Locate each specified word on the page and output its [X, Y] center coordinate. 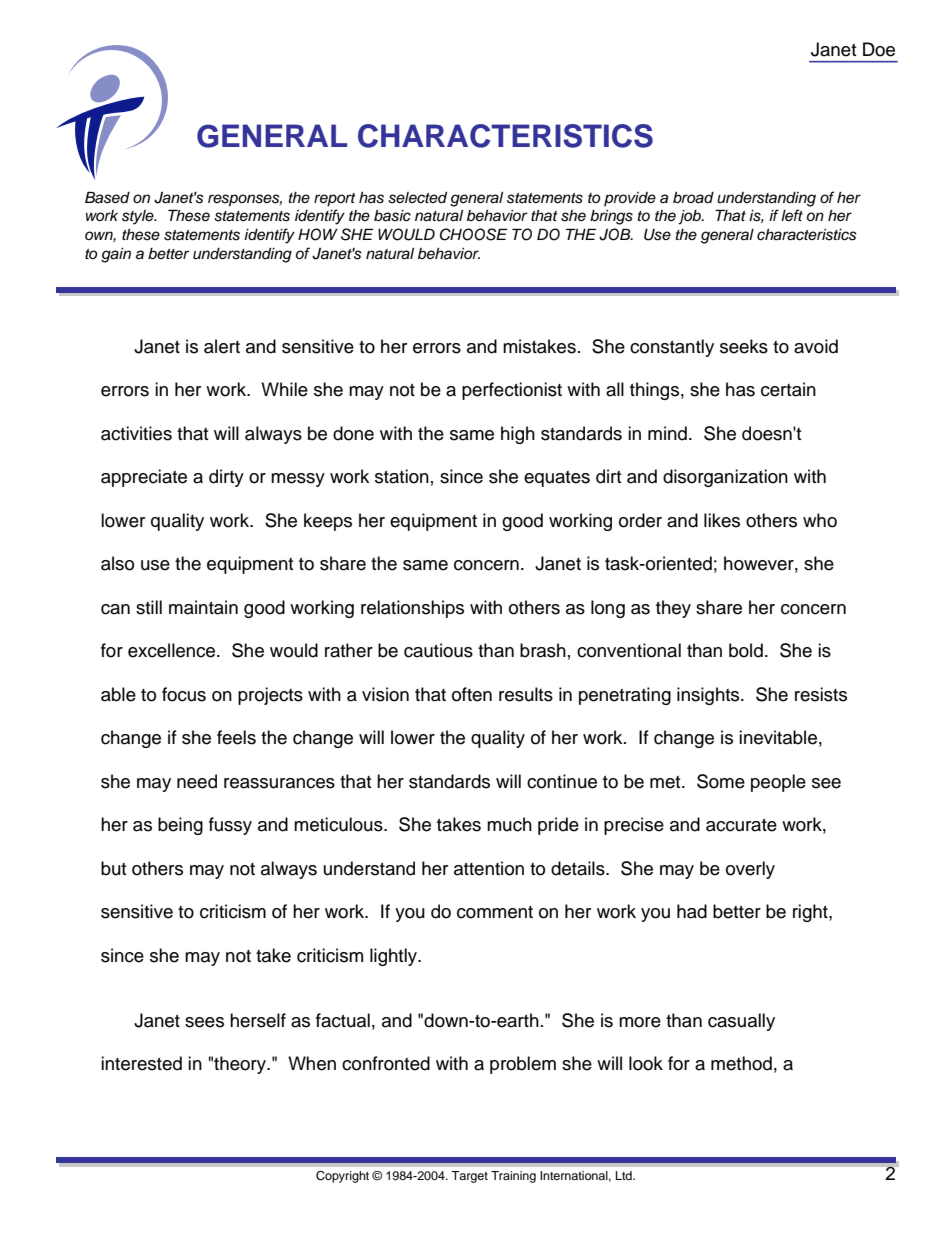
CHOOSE [473, 234]
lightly [394, 957]
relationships [412, 609]
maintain [203, 607]
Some [721, 781]
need [197, 781]
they [673, 609]
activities [136, 433]
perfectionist [512, 391]
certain [788, 389]
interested [141, 1063]
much [509, 824]
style [139, 217]
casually [741, 1022]
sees [204, 1022]
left [792, 215]
